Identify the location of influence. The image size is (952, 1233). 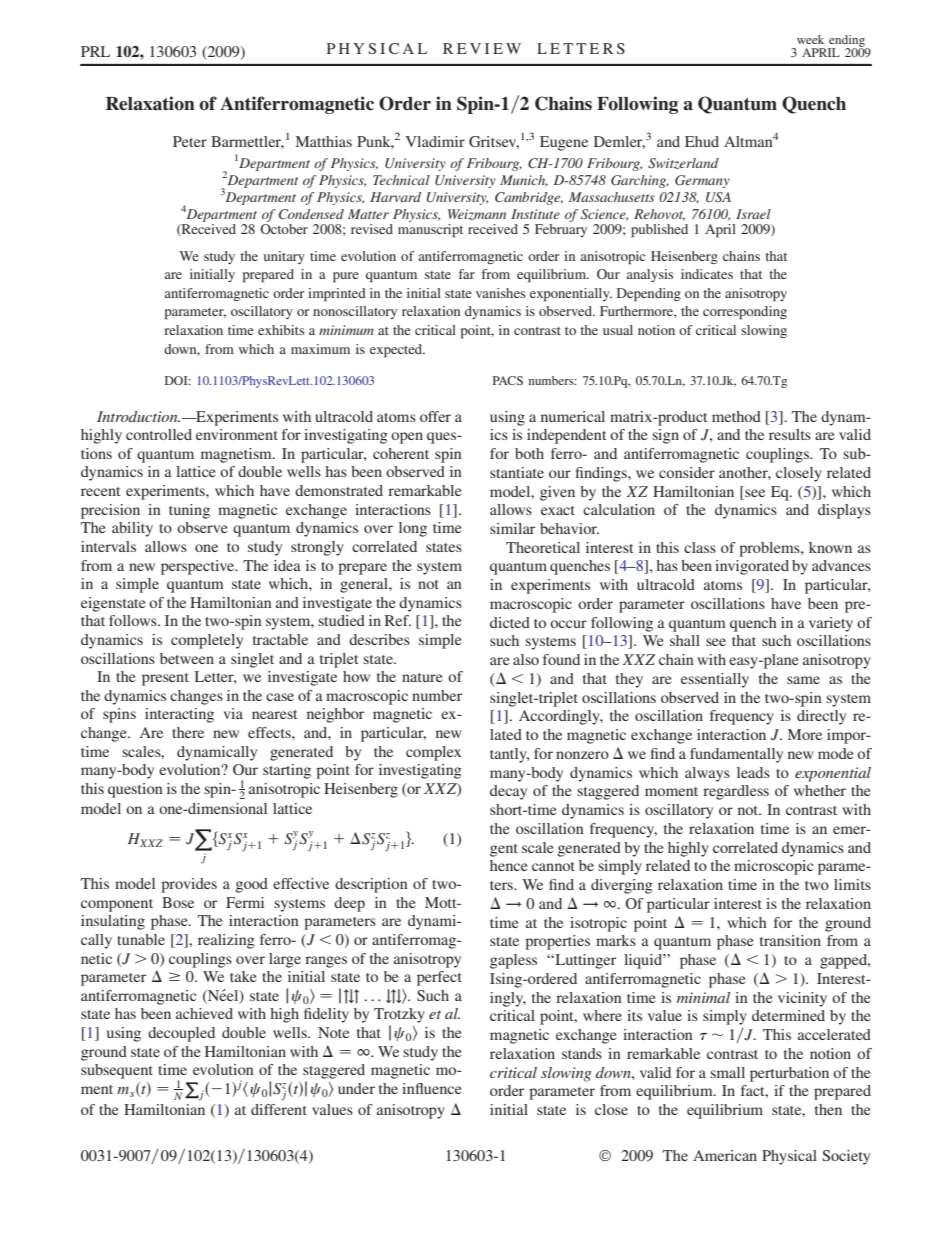
(431, 1088).
